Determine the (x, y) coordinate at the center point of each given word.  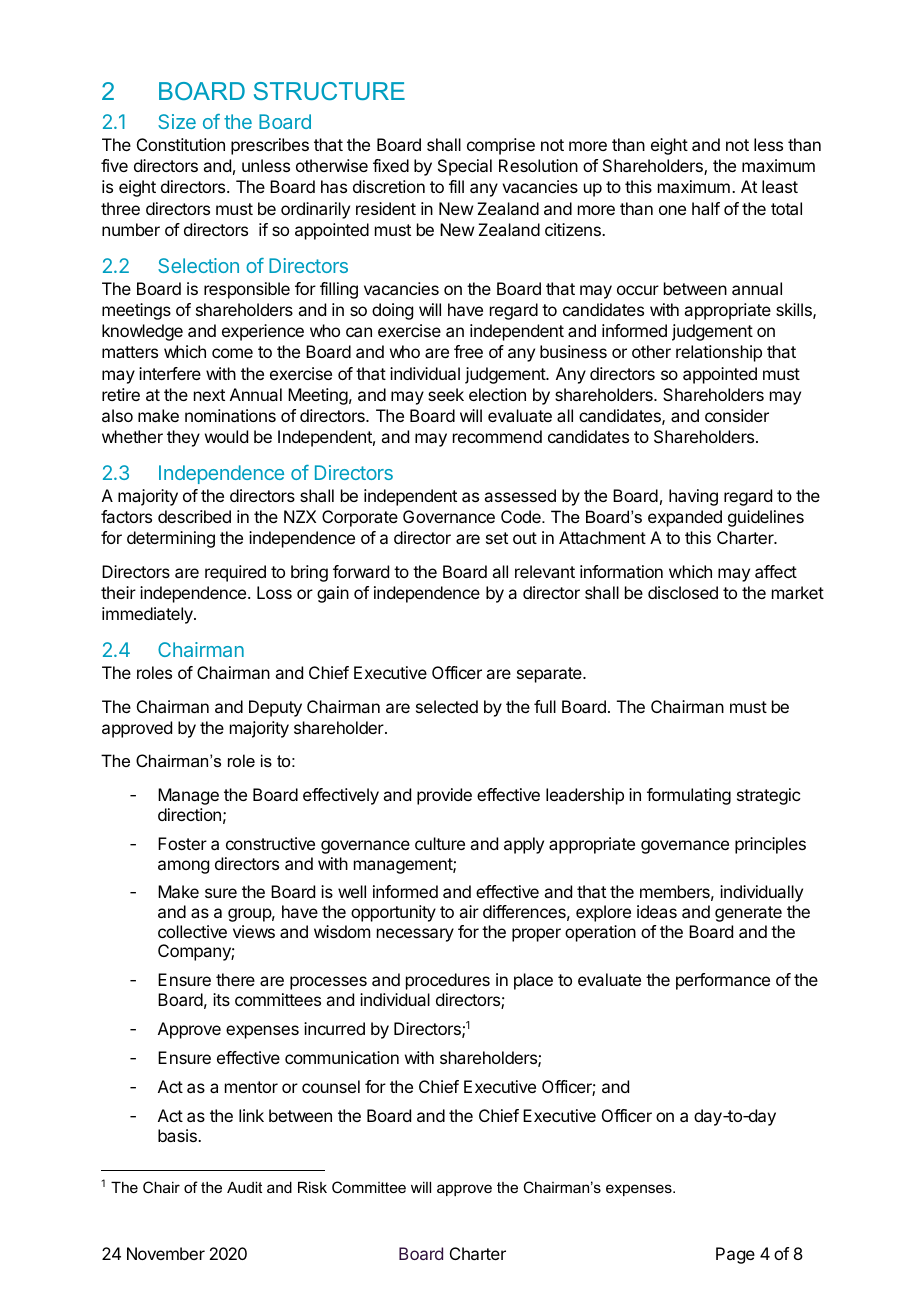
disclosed (683, 592)
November (166, 1253)
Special (465, 167)
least (780, 186)
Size (177, 121)
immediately (148, 615)
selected (447, 706)
